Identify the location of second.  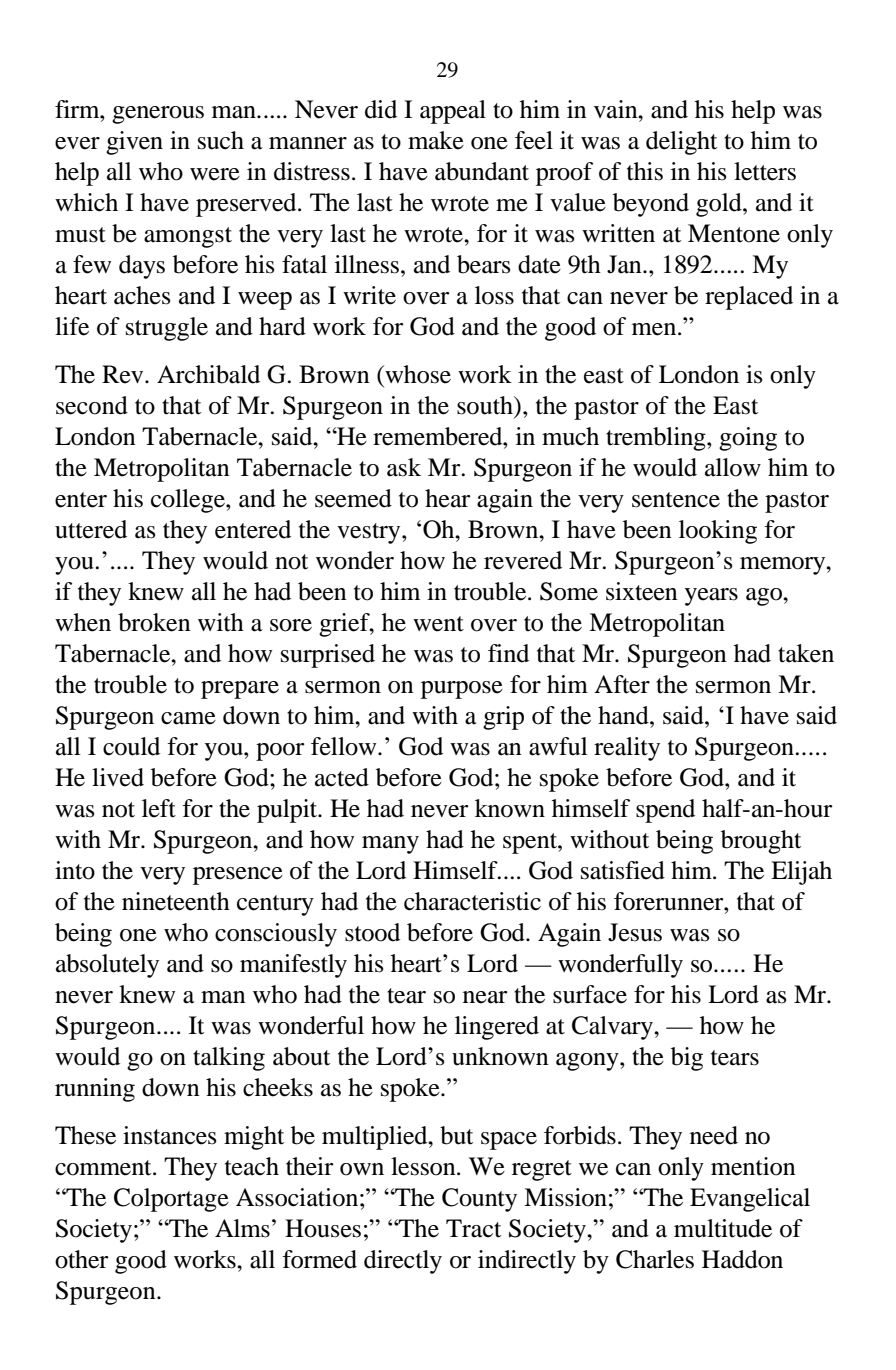
(92, 405).
